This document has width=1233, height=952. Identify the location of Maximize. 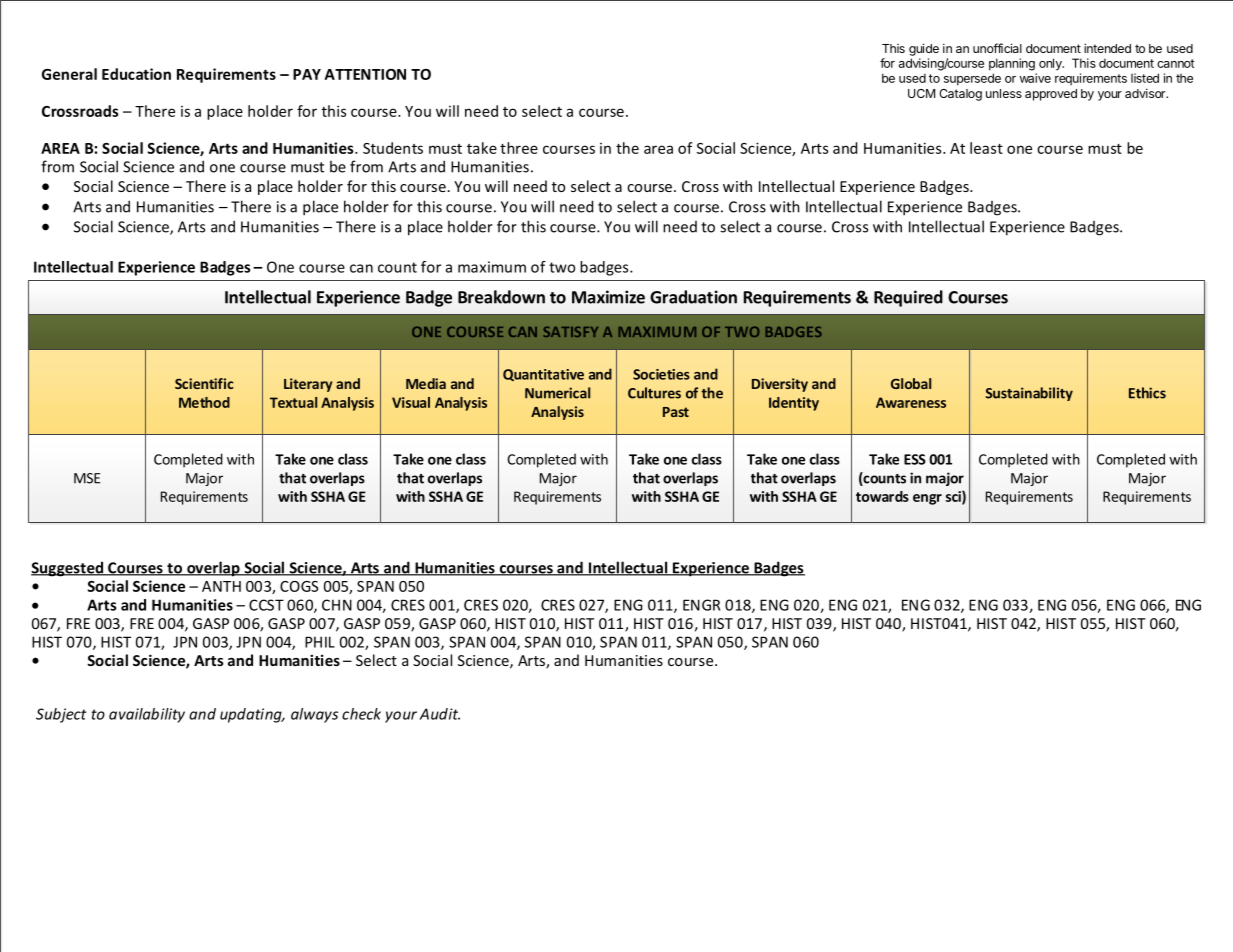
(608, 297).
